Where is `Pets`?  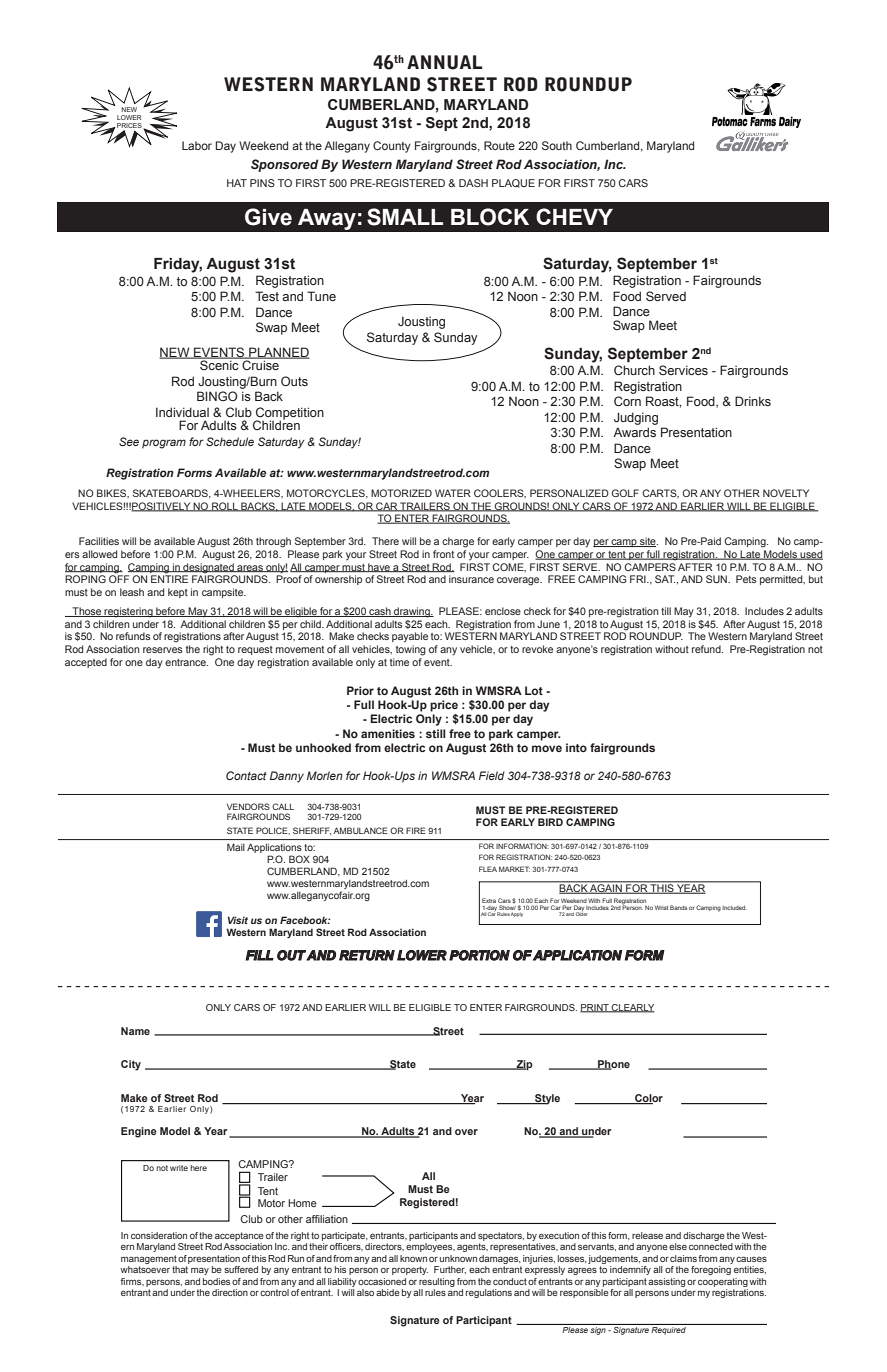 Pets is located at coordinates (746, 579).
